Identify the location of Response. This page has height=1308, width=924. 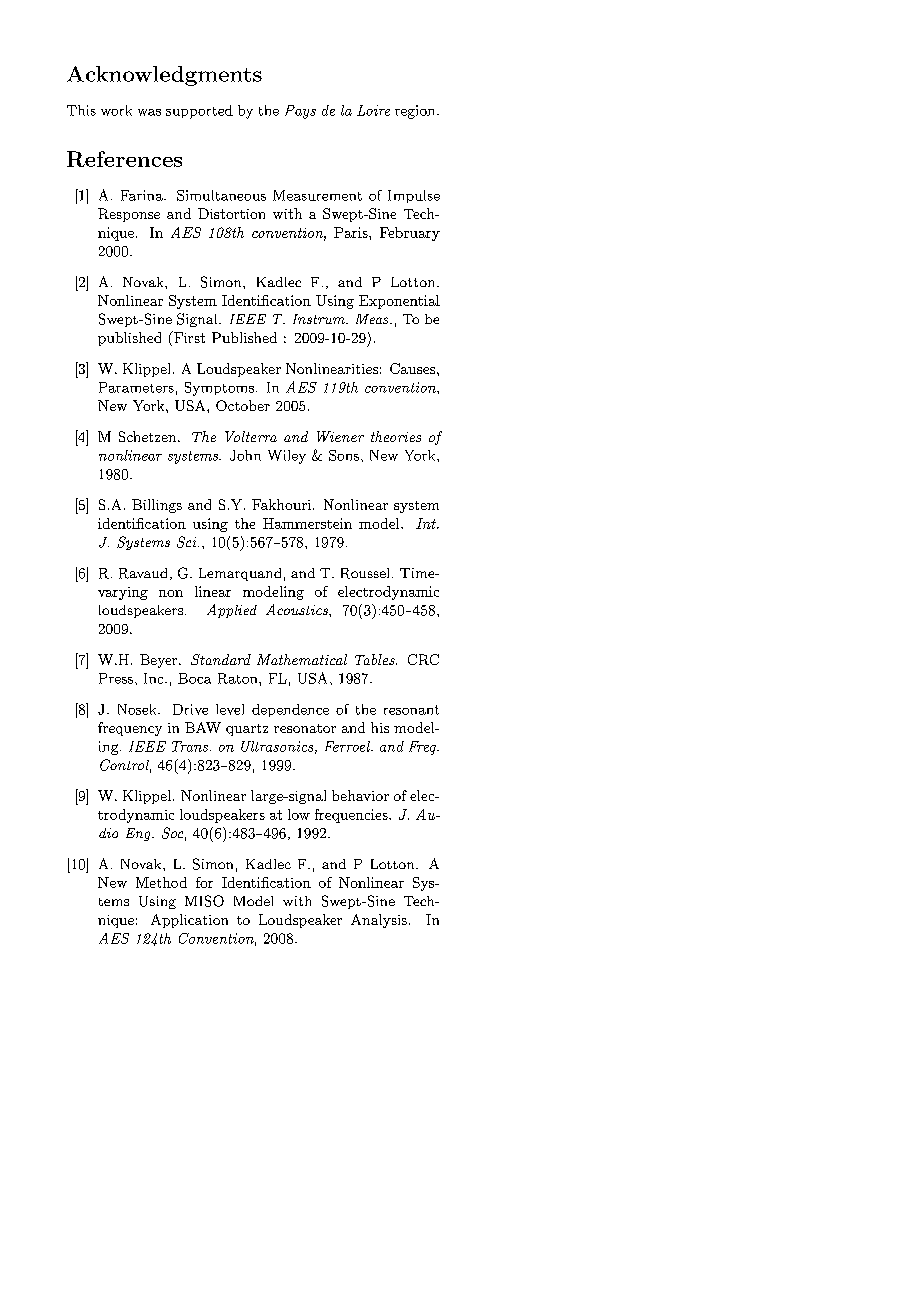
(129, 215).
